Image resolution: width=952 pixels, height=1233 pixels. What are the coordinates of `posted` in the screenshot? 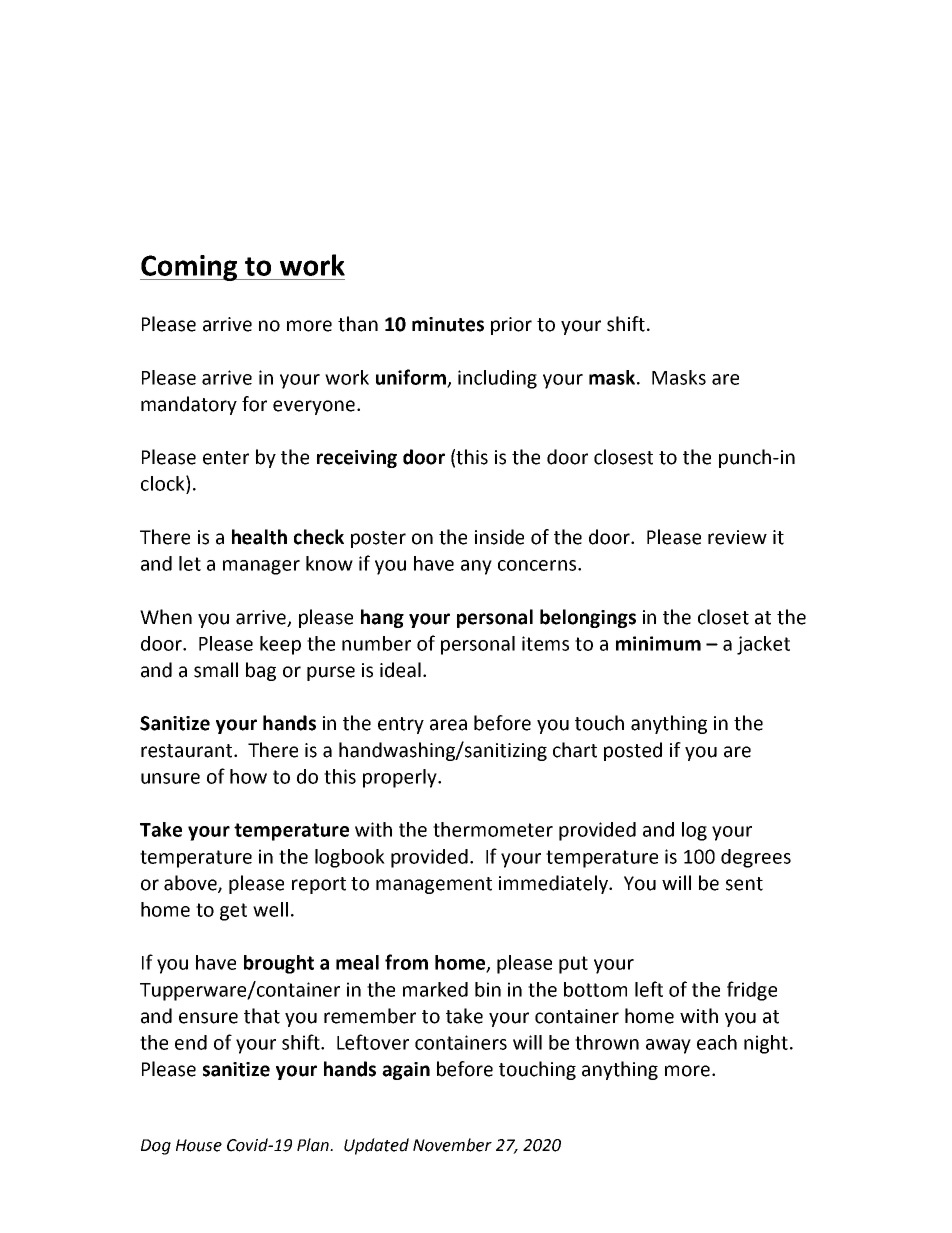 It's located at (633, 751).
